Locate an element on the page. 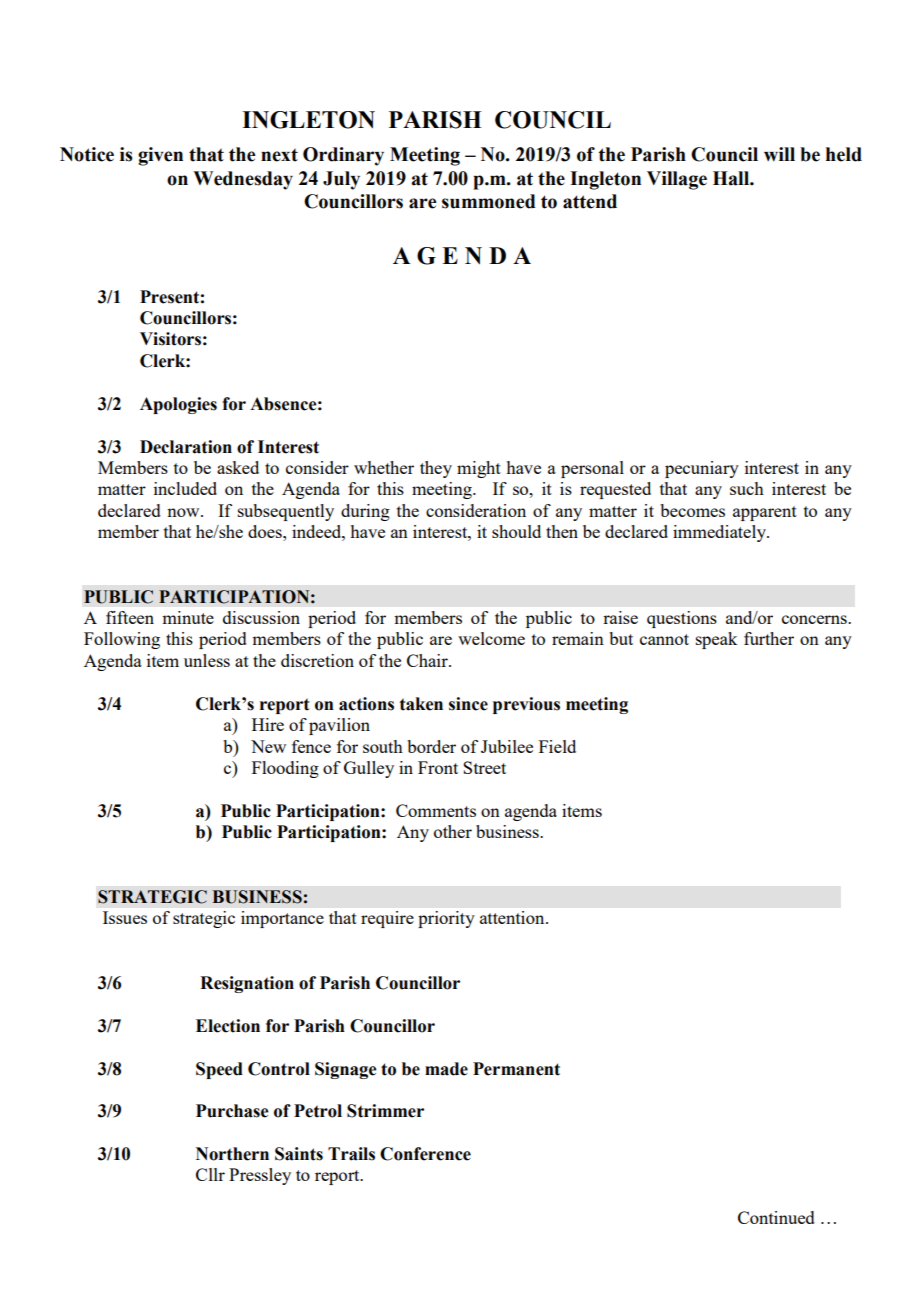 Image resolution: width=924 pixels, height=1308 pixels. Northern is located at coordinates (232, 1154).
